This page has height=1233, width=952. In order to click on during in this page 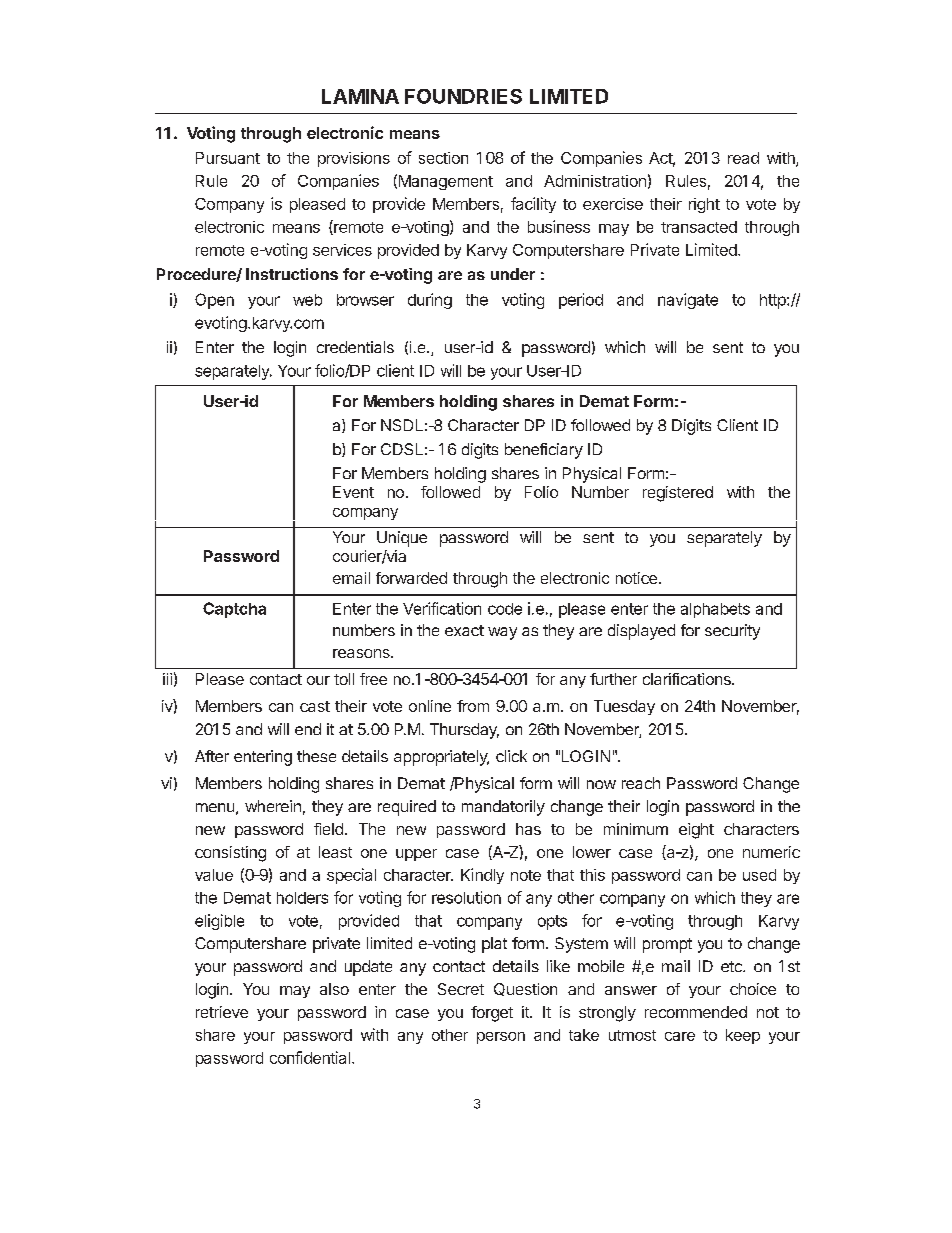, I will do `click(430, 301)`.
